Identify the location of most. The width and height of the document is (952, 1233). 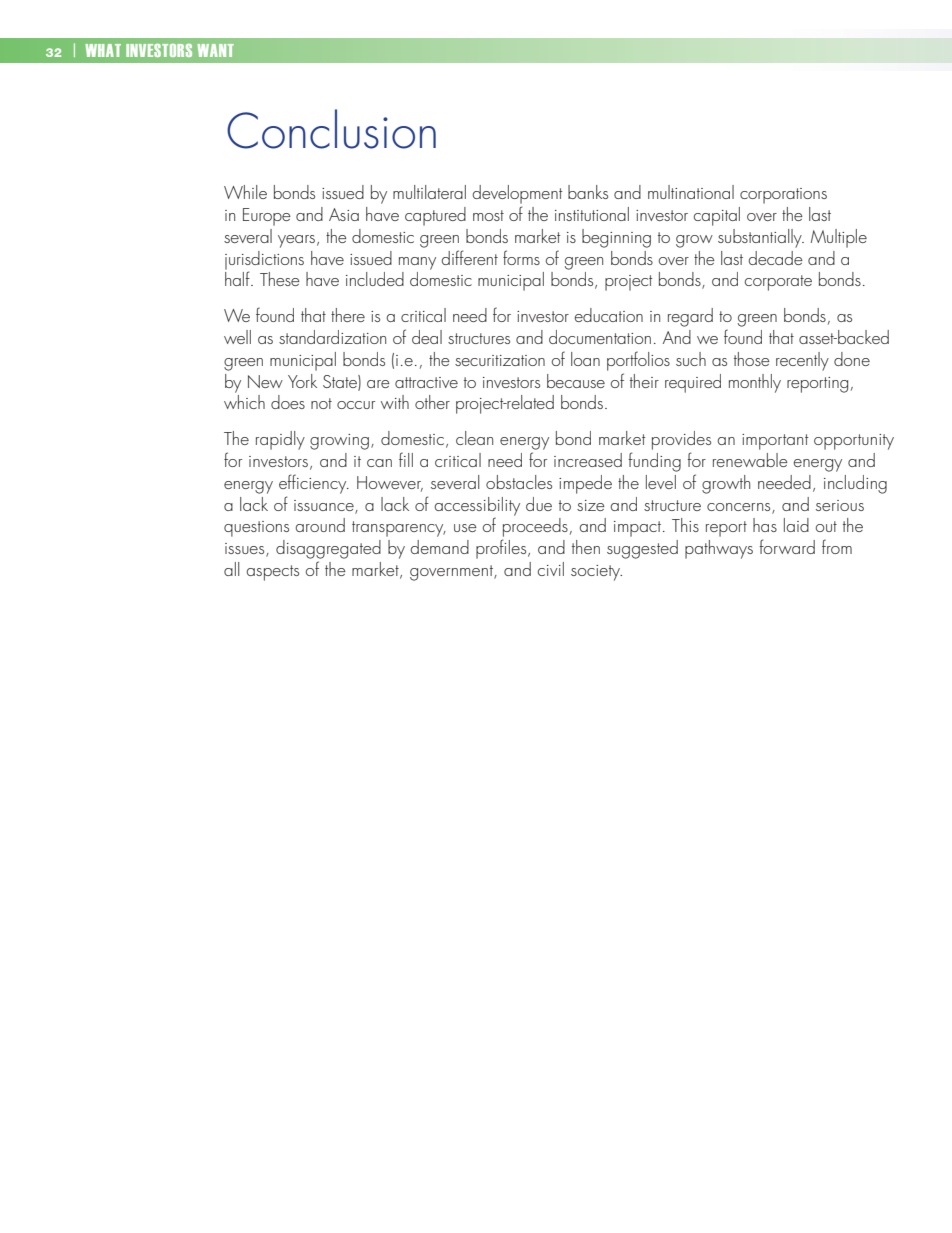
(488, 215).
